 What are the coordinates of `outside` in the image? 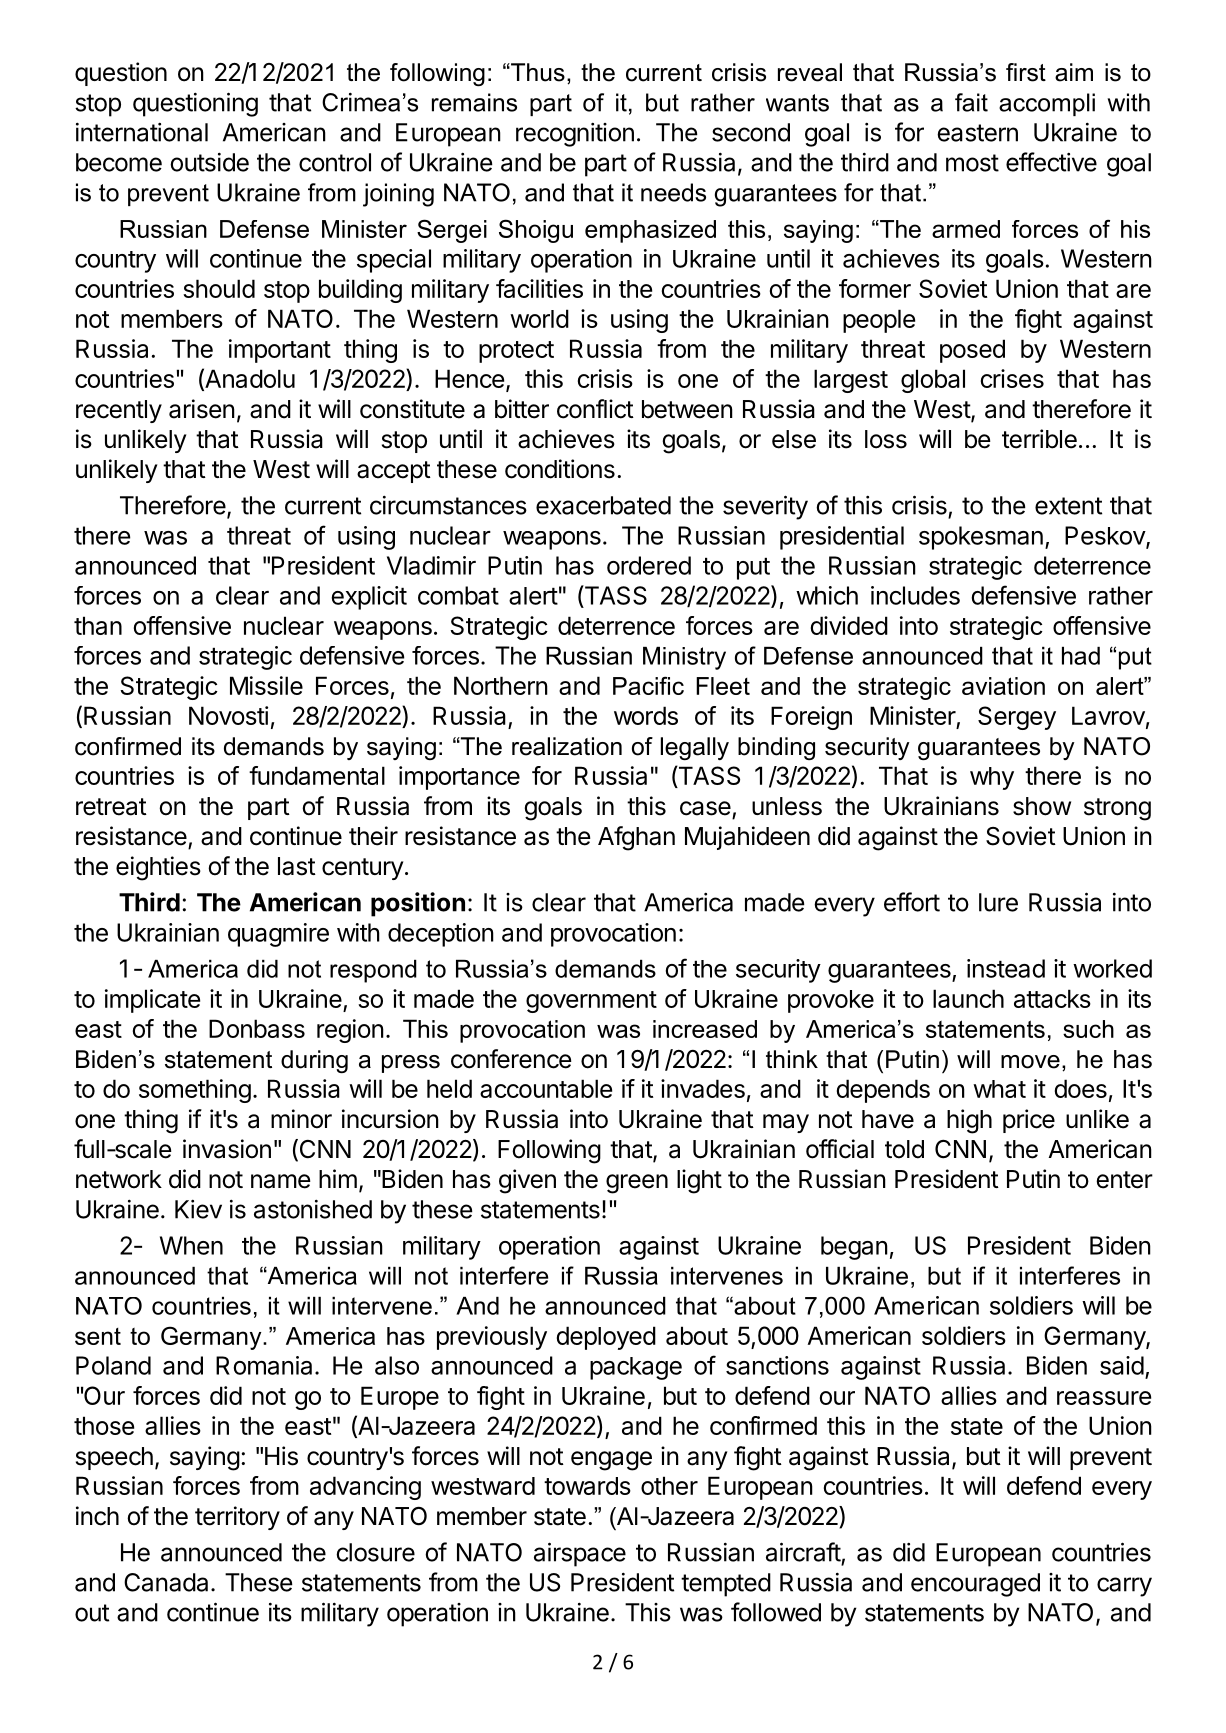 It's located at (209, 162).
